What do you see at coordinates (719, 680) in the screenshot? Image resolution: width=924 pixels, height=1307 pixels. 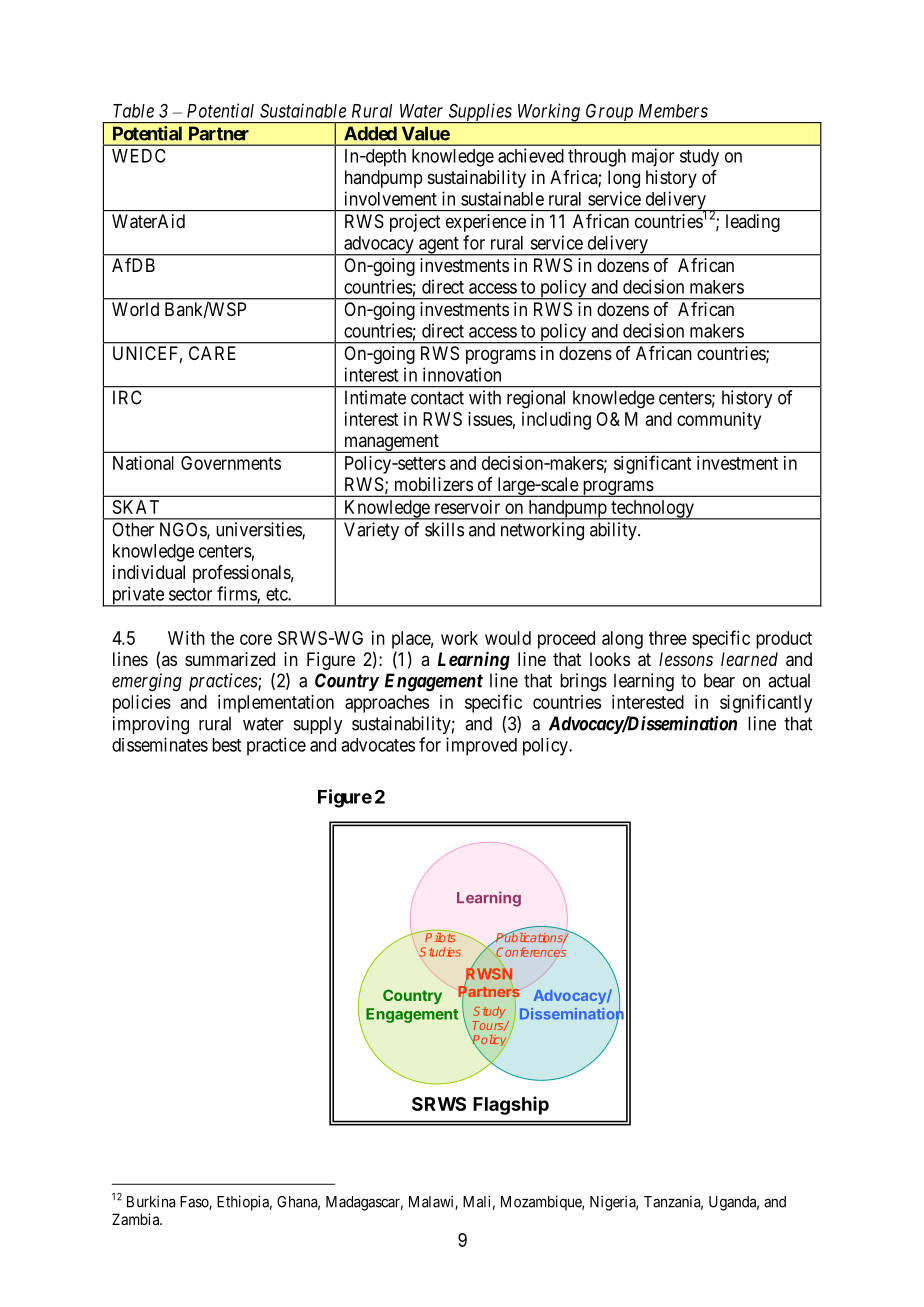 I see `bear` at bounding box center [719, 680].
